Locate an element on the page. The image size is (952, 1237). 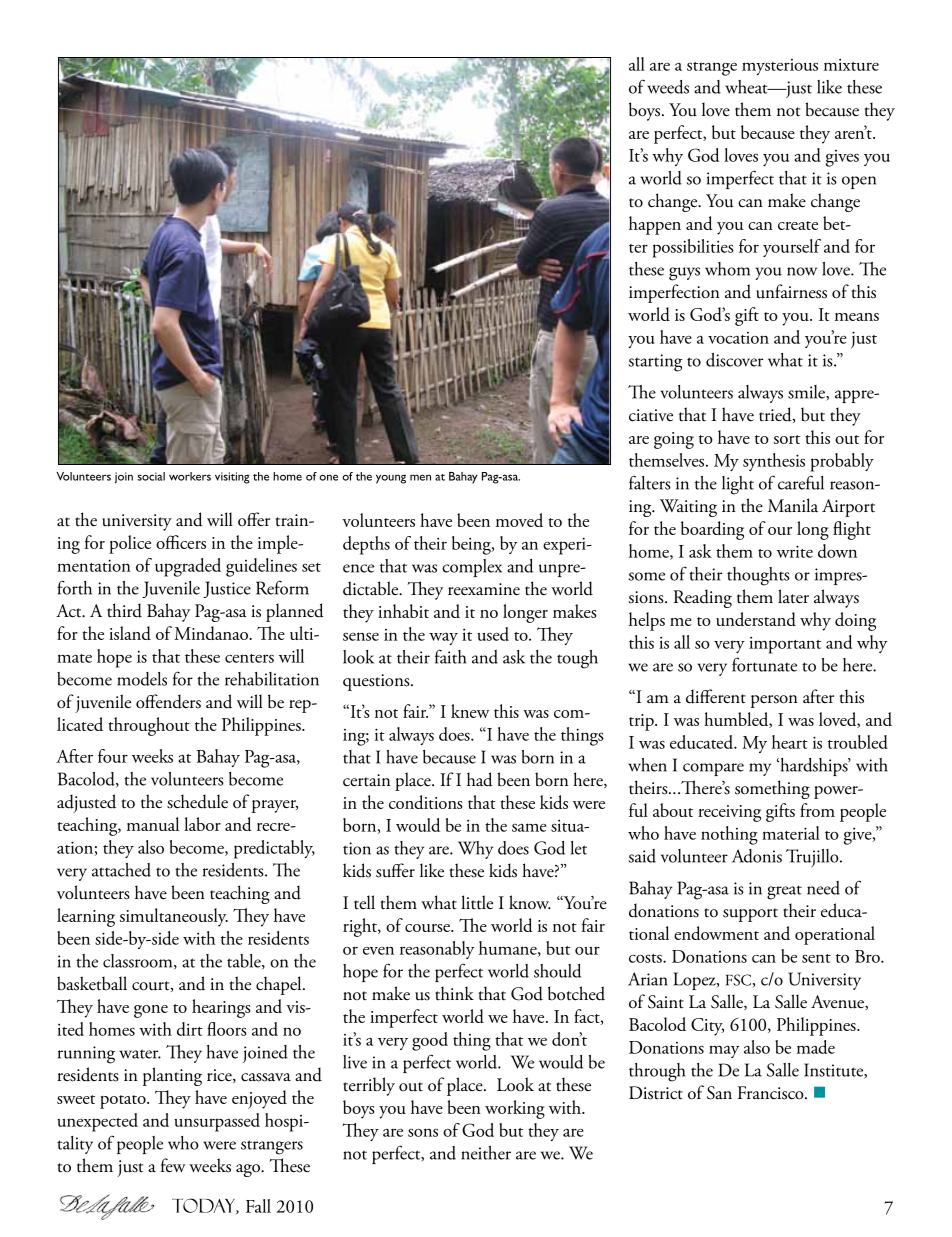
happen is located at coordinates (655, 225).
